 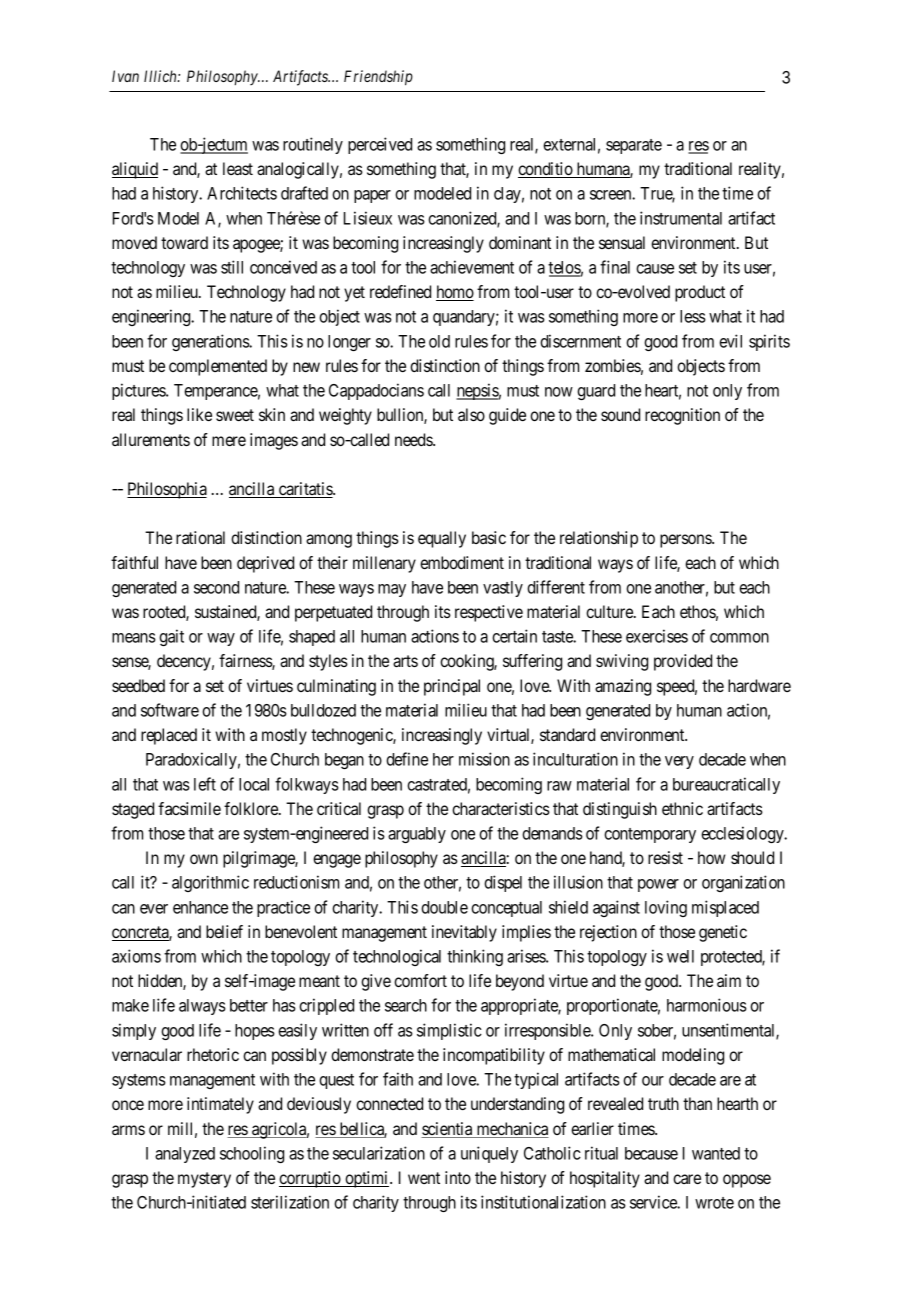 What do you see at coordinates (417, 835) in the screenshot?
I see `arguably` at bounding box center [417, 835].
